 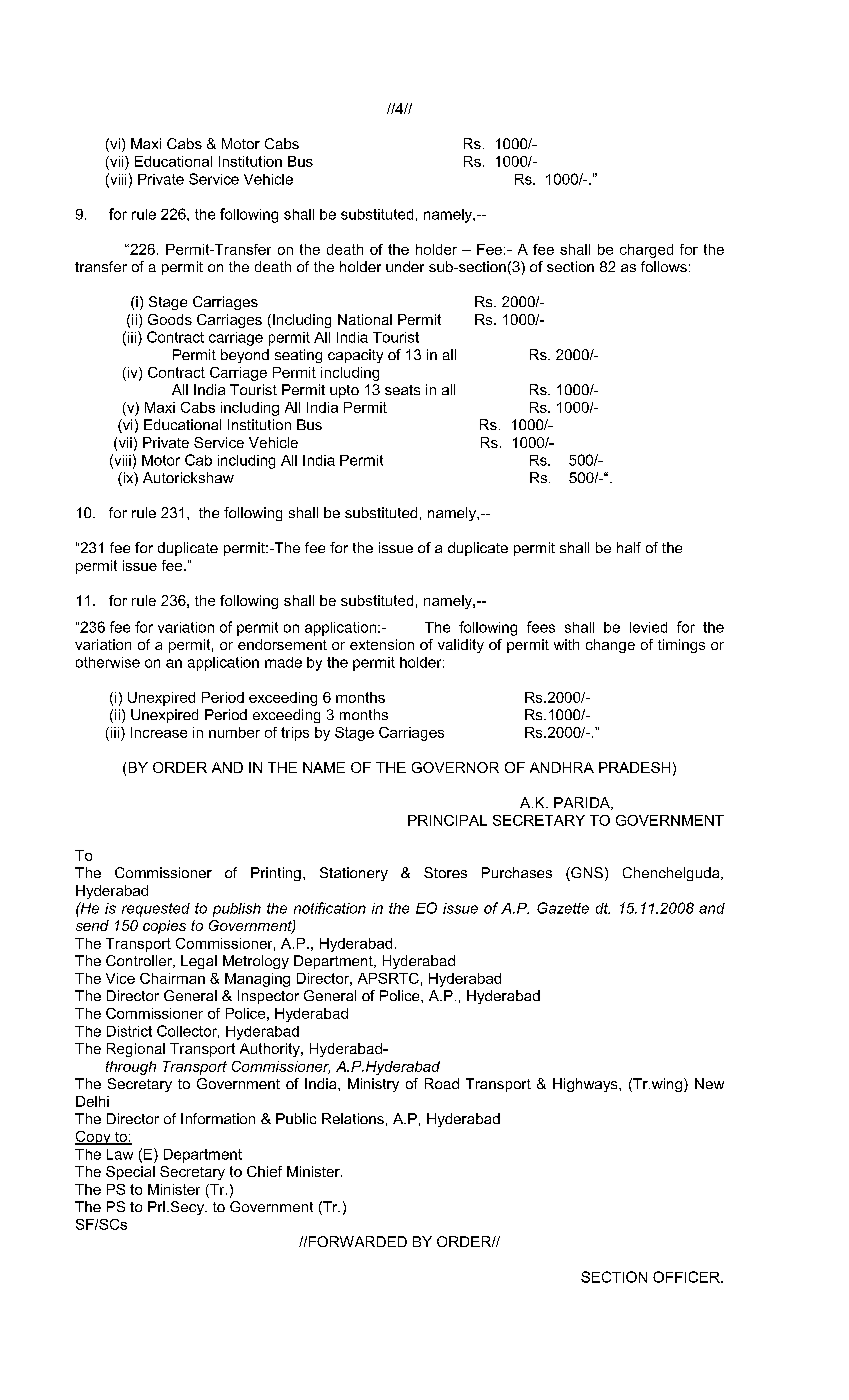 I want to click on otherwise, so click(x=108, y=662).
